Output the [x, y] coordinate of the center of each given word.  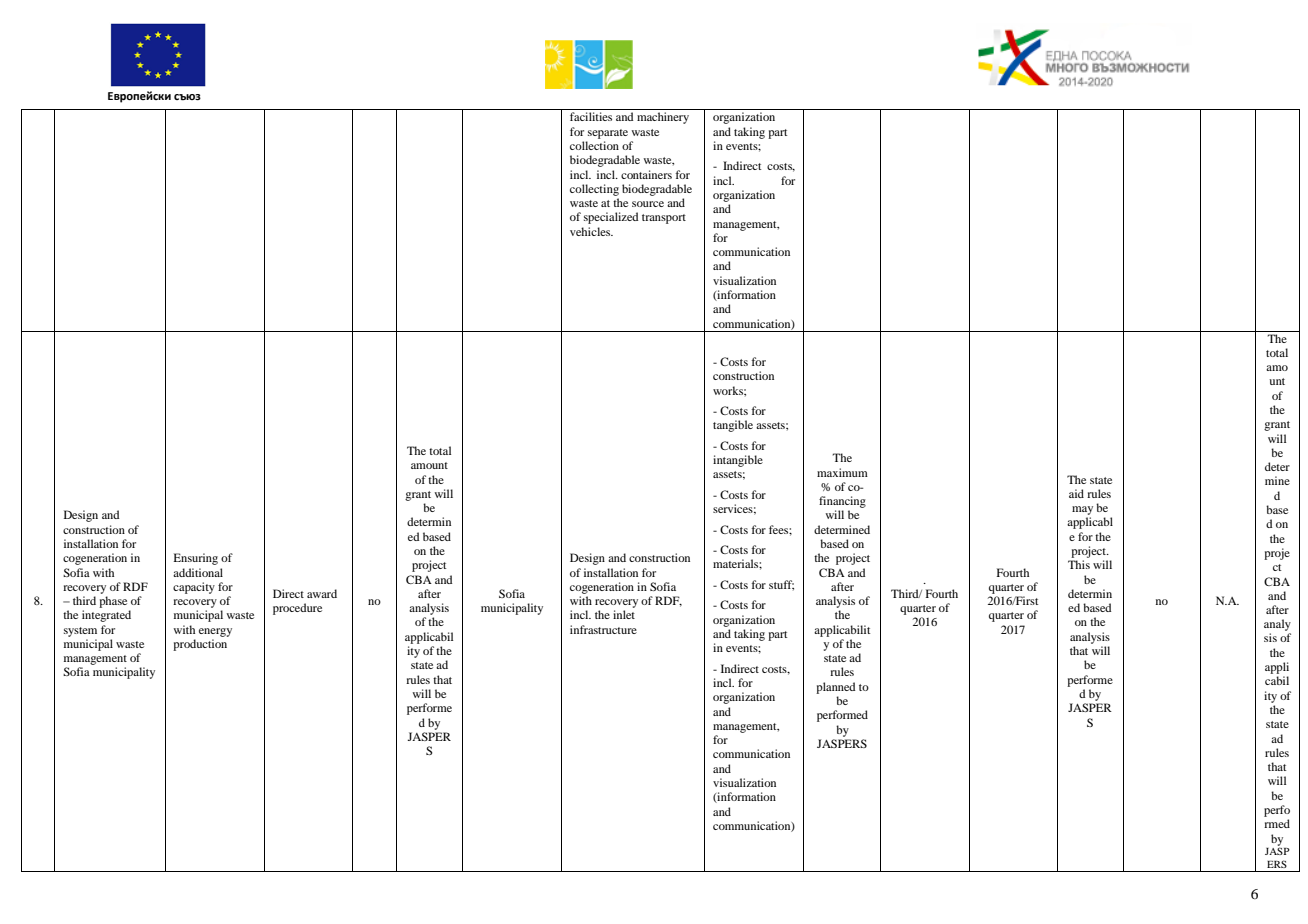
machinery [663, 118]
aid [1076, 493]
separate [608, 134]
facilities [591, 116]
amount [429, 465]
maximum [842, 472]
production [200, 645]
